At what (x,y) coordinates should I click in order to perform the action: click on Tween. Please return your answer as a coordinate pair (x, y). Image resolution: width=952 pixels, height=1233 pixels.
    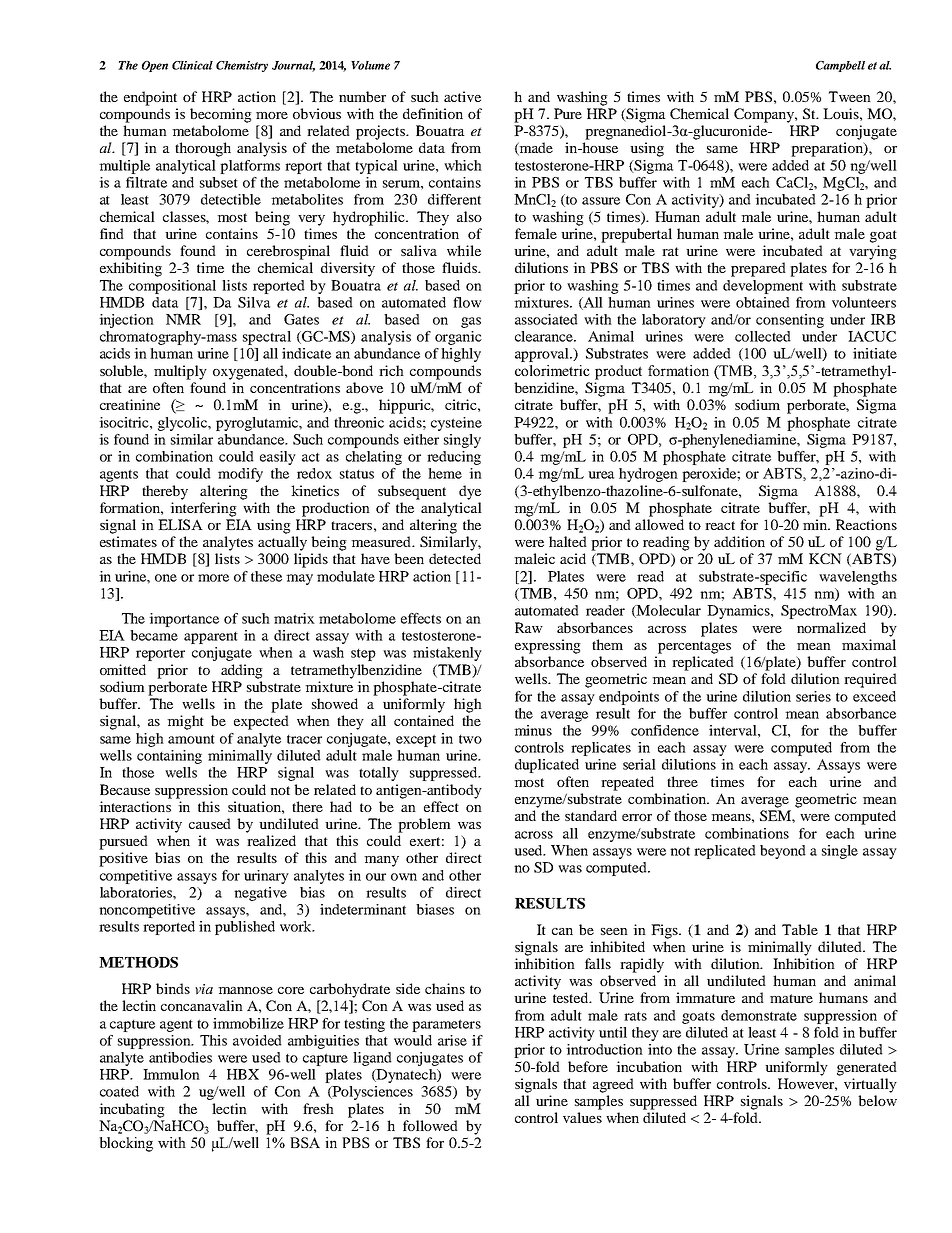
    Looking at the image, I should click on (850, 96).
